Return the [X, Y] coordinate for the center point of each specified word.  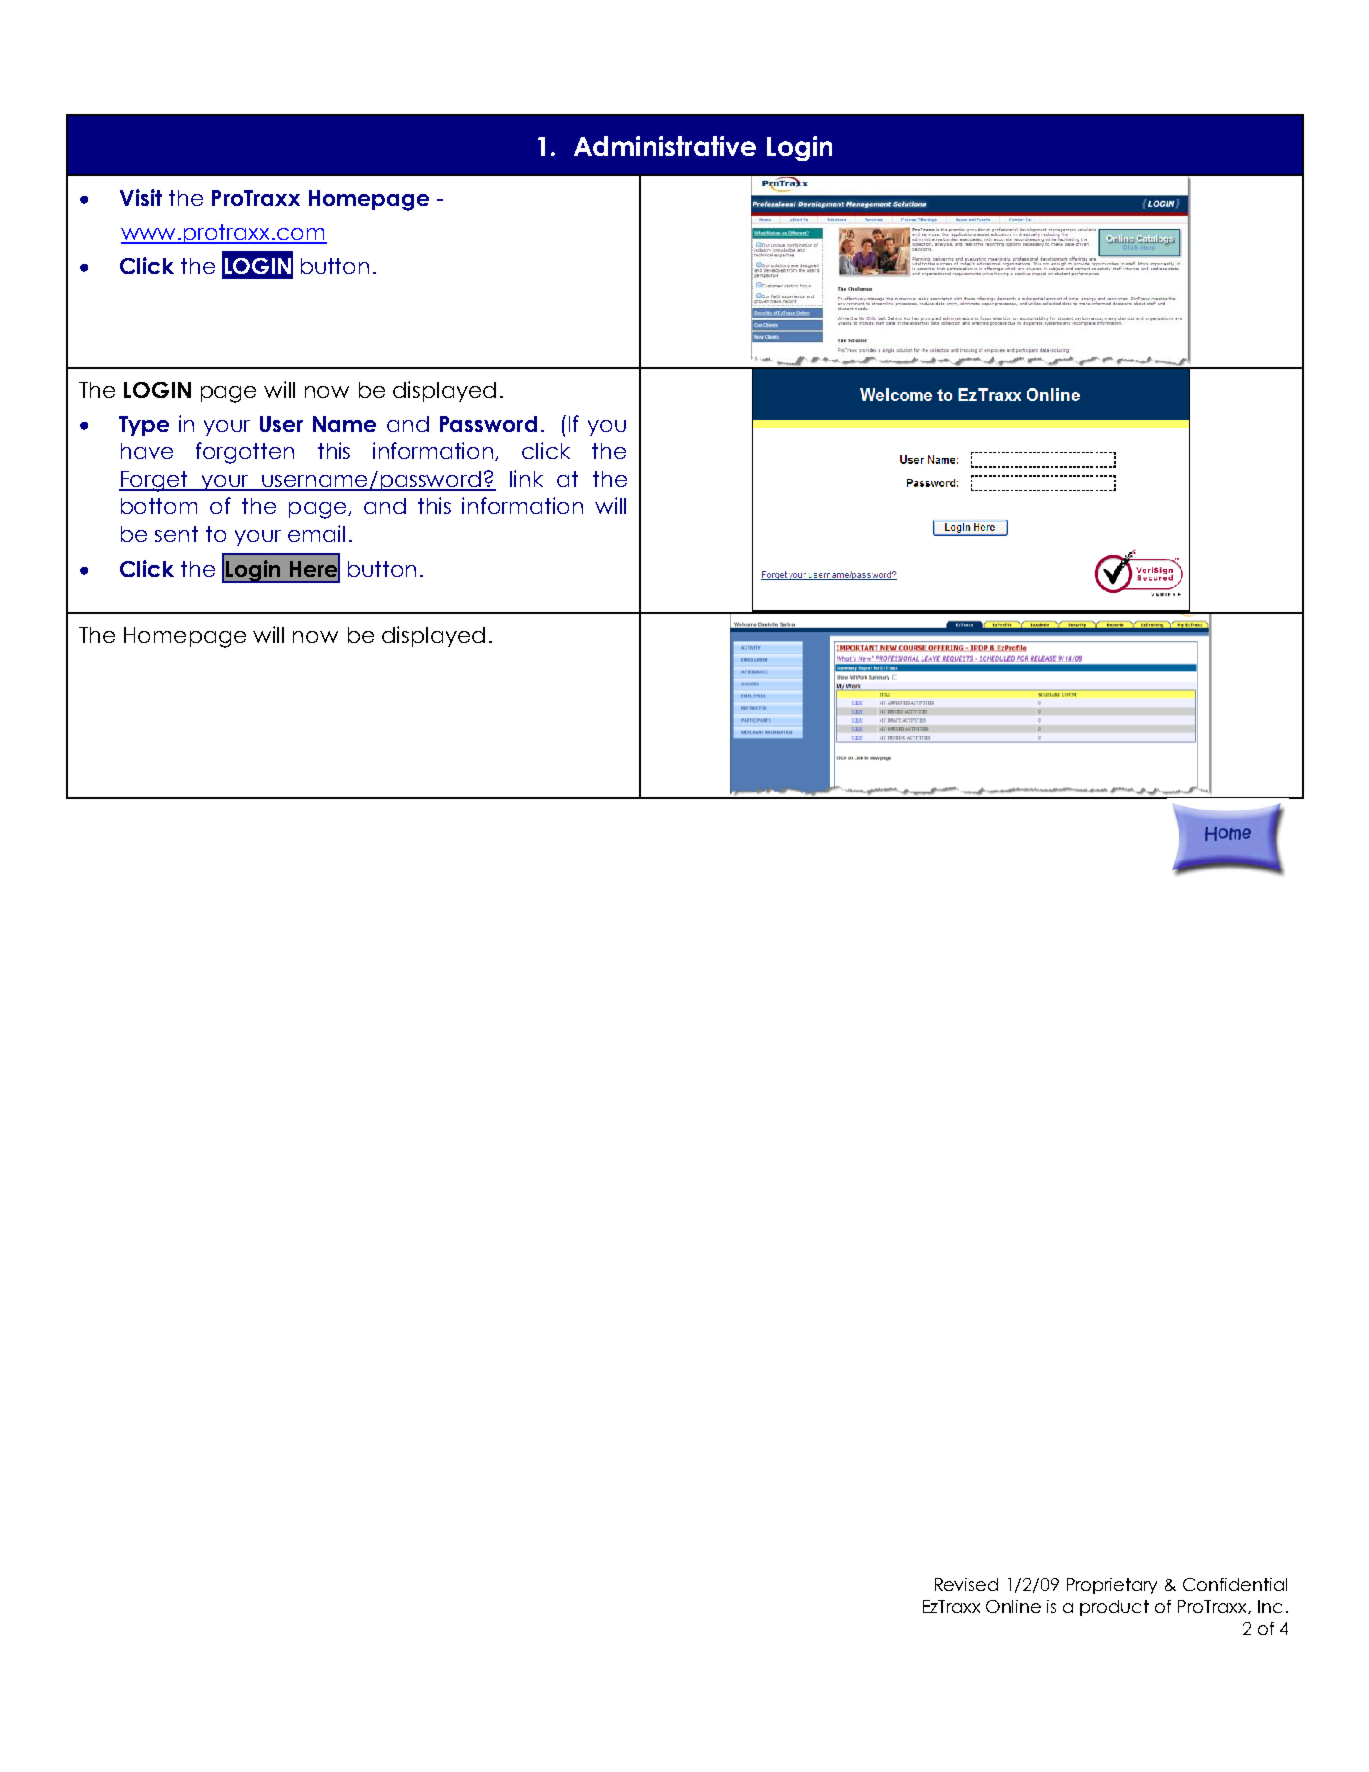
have [147, 451]
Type [144, 426]
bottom [159, 506]
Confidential [1235, 1584]
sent [176, 534]
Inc [1270, 1606]
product [1114, 1608]
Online [1013, 1606]
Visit [141, 197]
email [316, 533]
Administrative [665, 146]
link [526, 478]
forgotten [245, 453]
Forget [154, 481]
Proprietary [1112, 1586]
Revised [966, 1584]
